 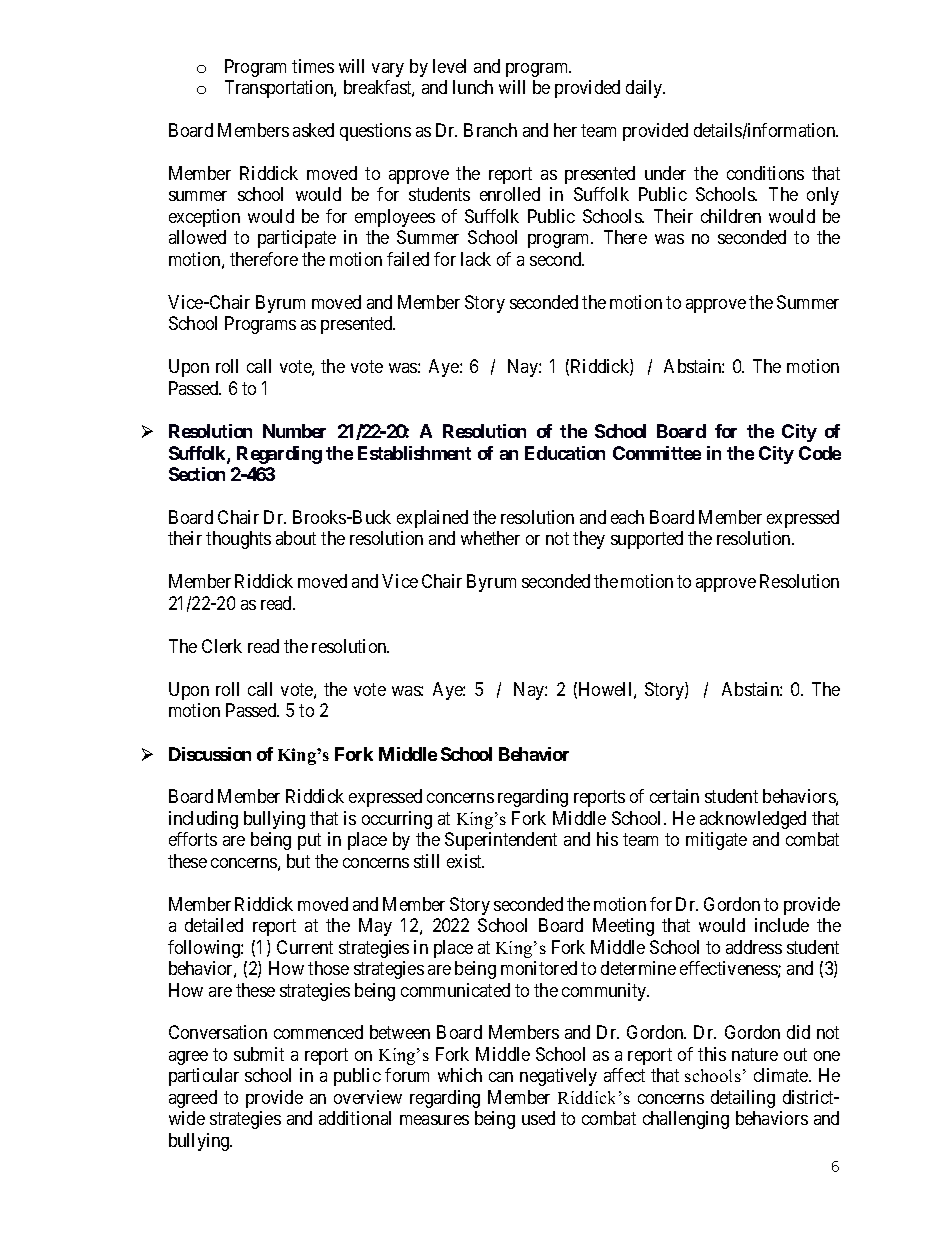 I want to click on Superintendent, so click(x=501, y=841).
